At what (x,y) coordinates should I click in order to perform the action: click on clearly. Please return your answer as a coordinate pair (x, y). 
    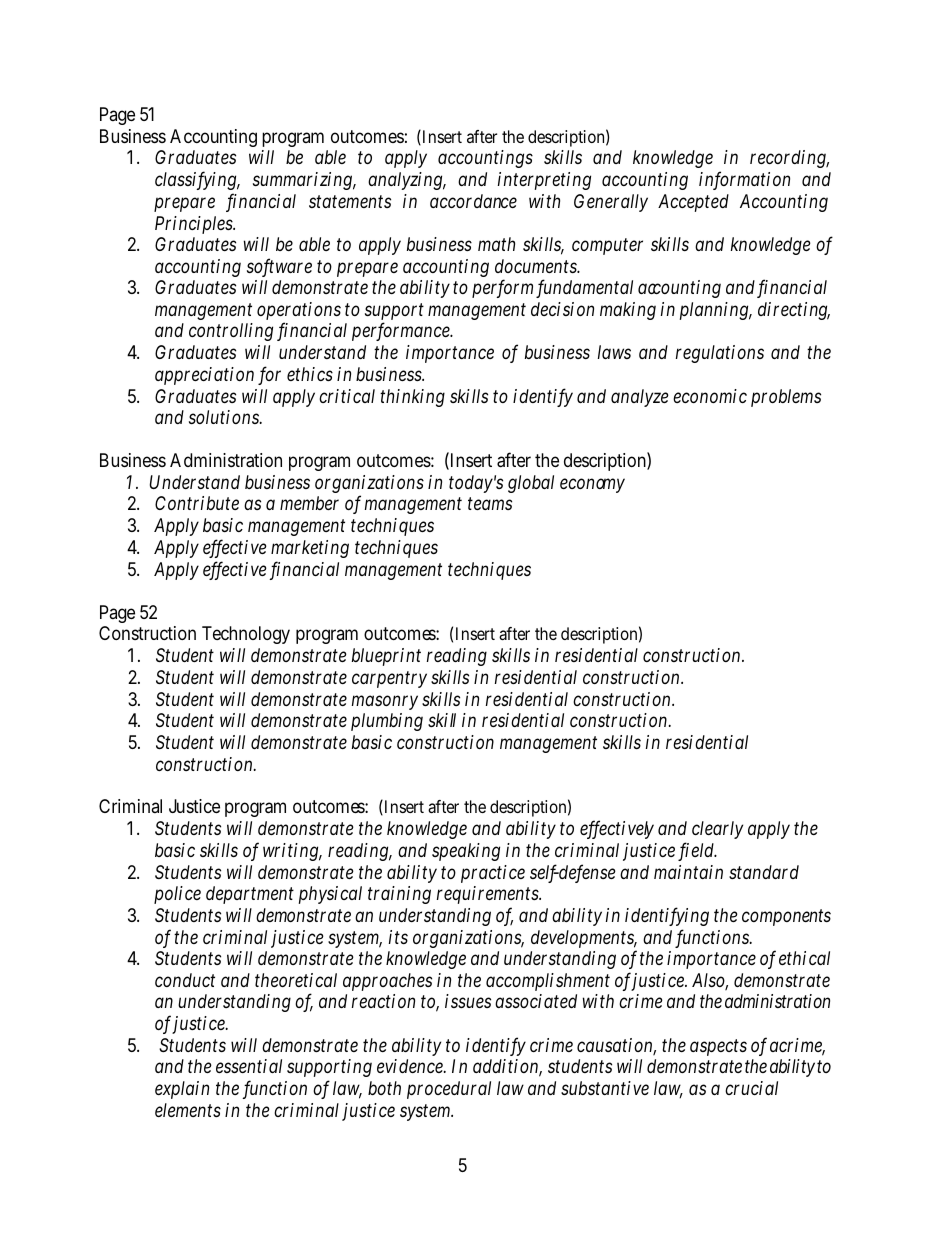
    Looking at the image, I should click on (717, 830).
